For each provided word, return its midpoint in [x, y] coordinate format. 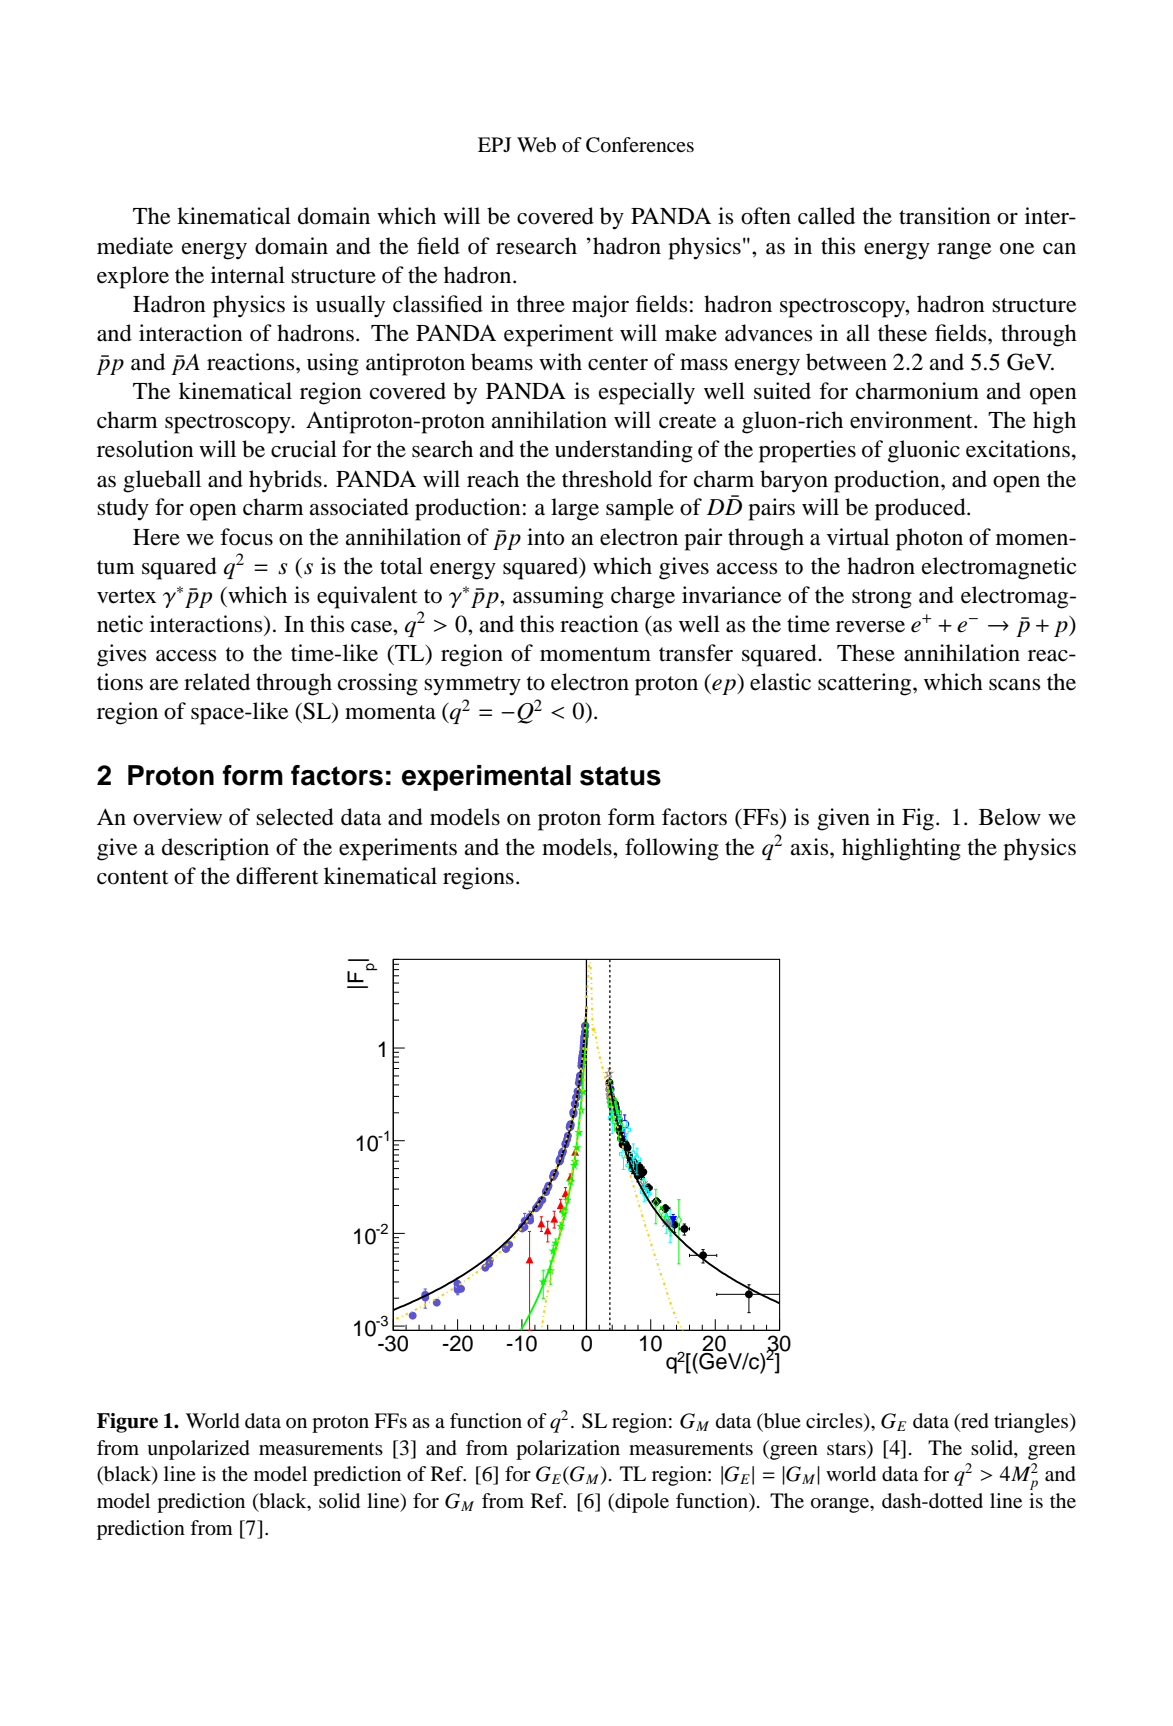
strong [882, 599]
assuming [558, 597]
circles [835, 1422]
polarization [568, 1450]
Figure [127, 1423]
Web [536, 145]
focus [246, 537]
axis [811, 847]
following [672, 849]
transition [945, 216]
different [277, 876]
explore [133, 277]
